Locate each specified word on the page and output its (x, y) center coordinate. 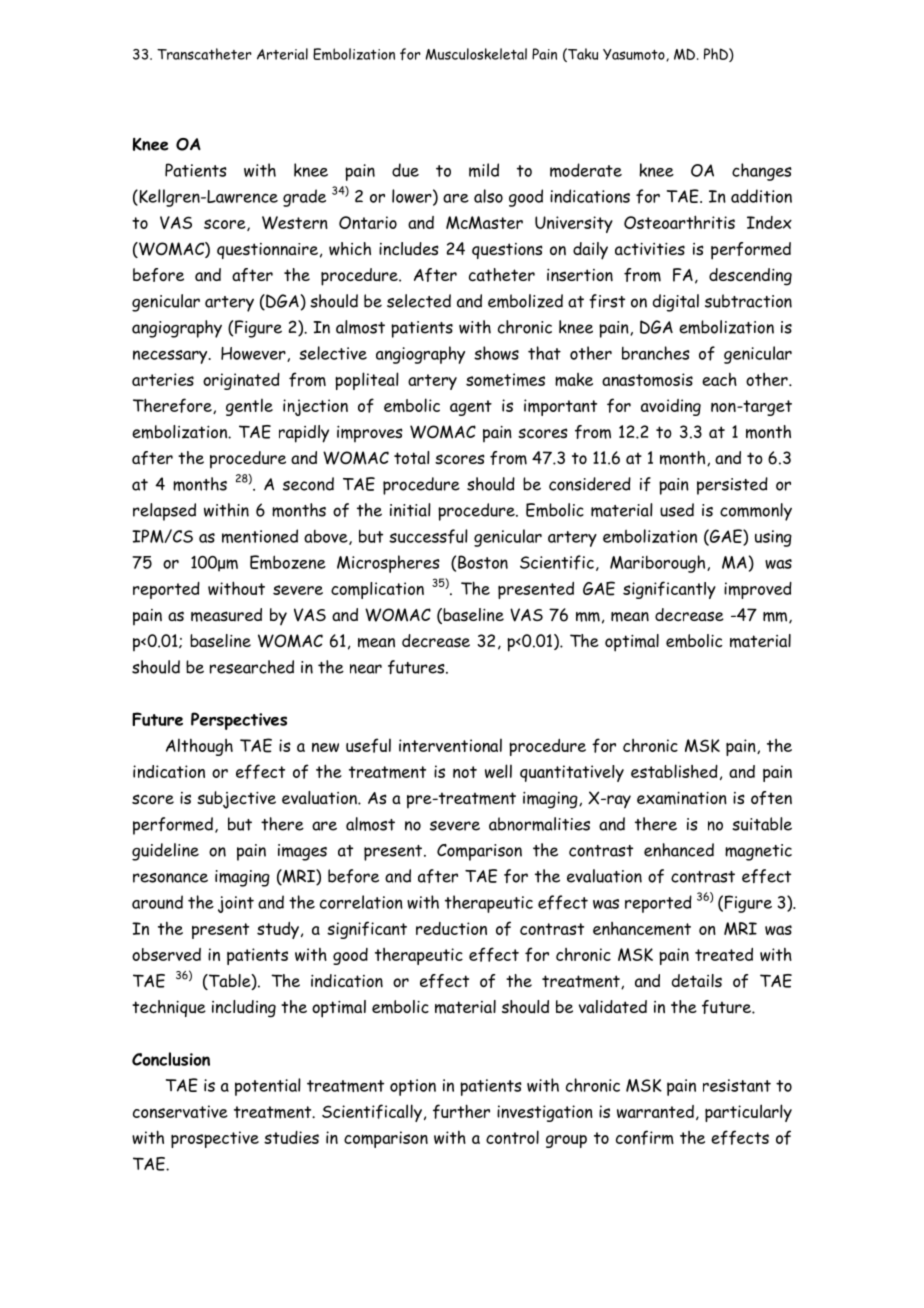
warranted (655, 1111)
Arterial (282, 54)
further (461, 1111)
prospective (215, 1139)
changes (761, 172)
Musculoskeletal (476, 54)
